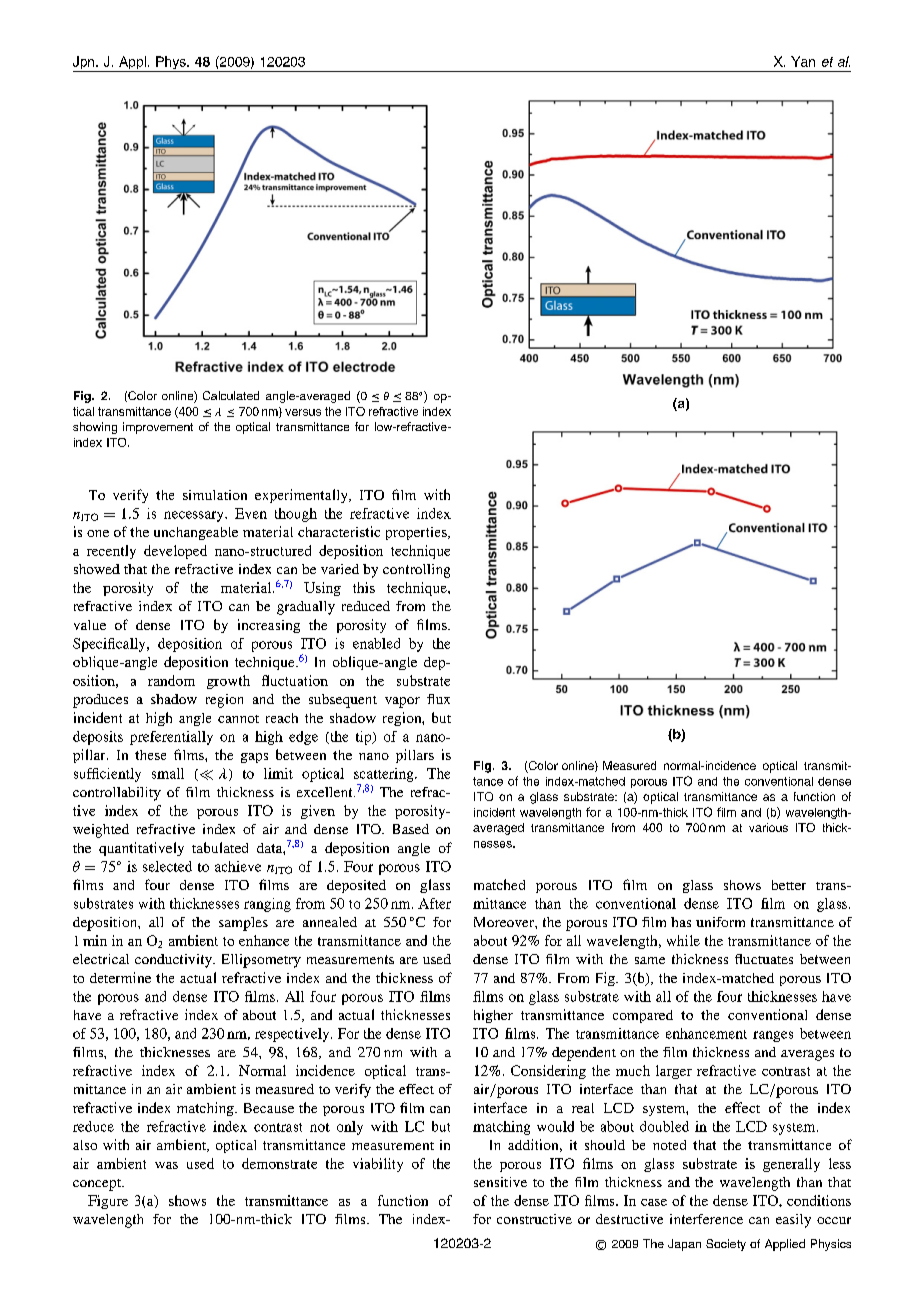 The image size is (924, 1308). What do you see at coordinates (158, 428) in the image?
I see `improvement` at bounding box center [158, 428].
